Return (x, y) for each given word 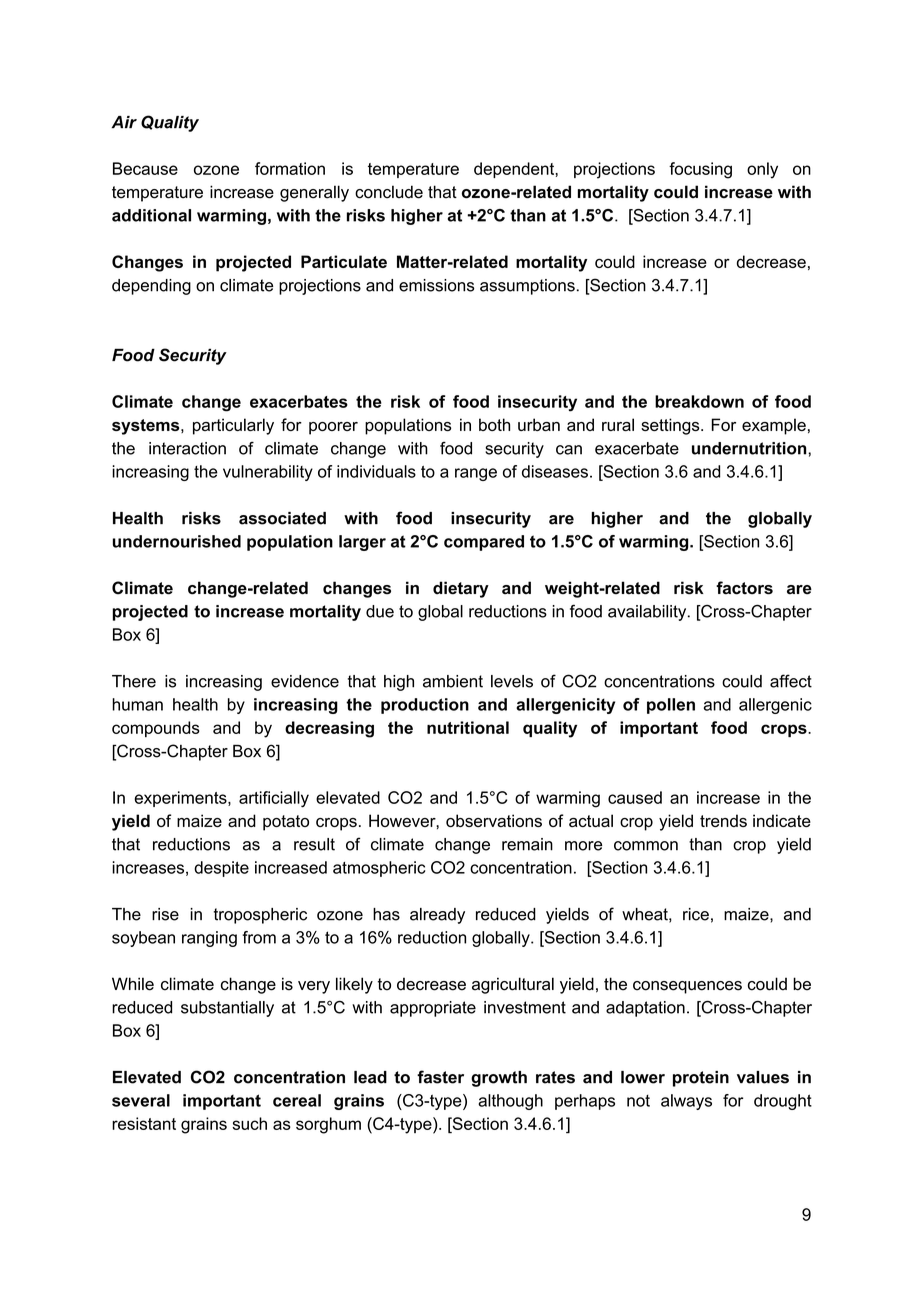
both (494, 424)
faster (440, 1077)
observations (494, 820)
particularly (233, 426)
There (134, 681)
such (249, 1123)
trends (723, 820)
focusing (700, 170)
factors (744, 588)
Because (145, 168)
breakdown (699, 401)
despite (221, 869)
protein (701, 1079)
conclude (389, 192)
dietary (461, 589)
